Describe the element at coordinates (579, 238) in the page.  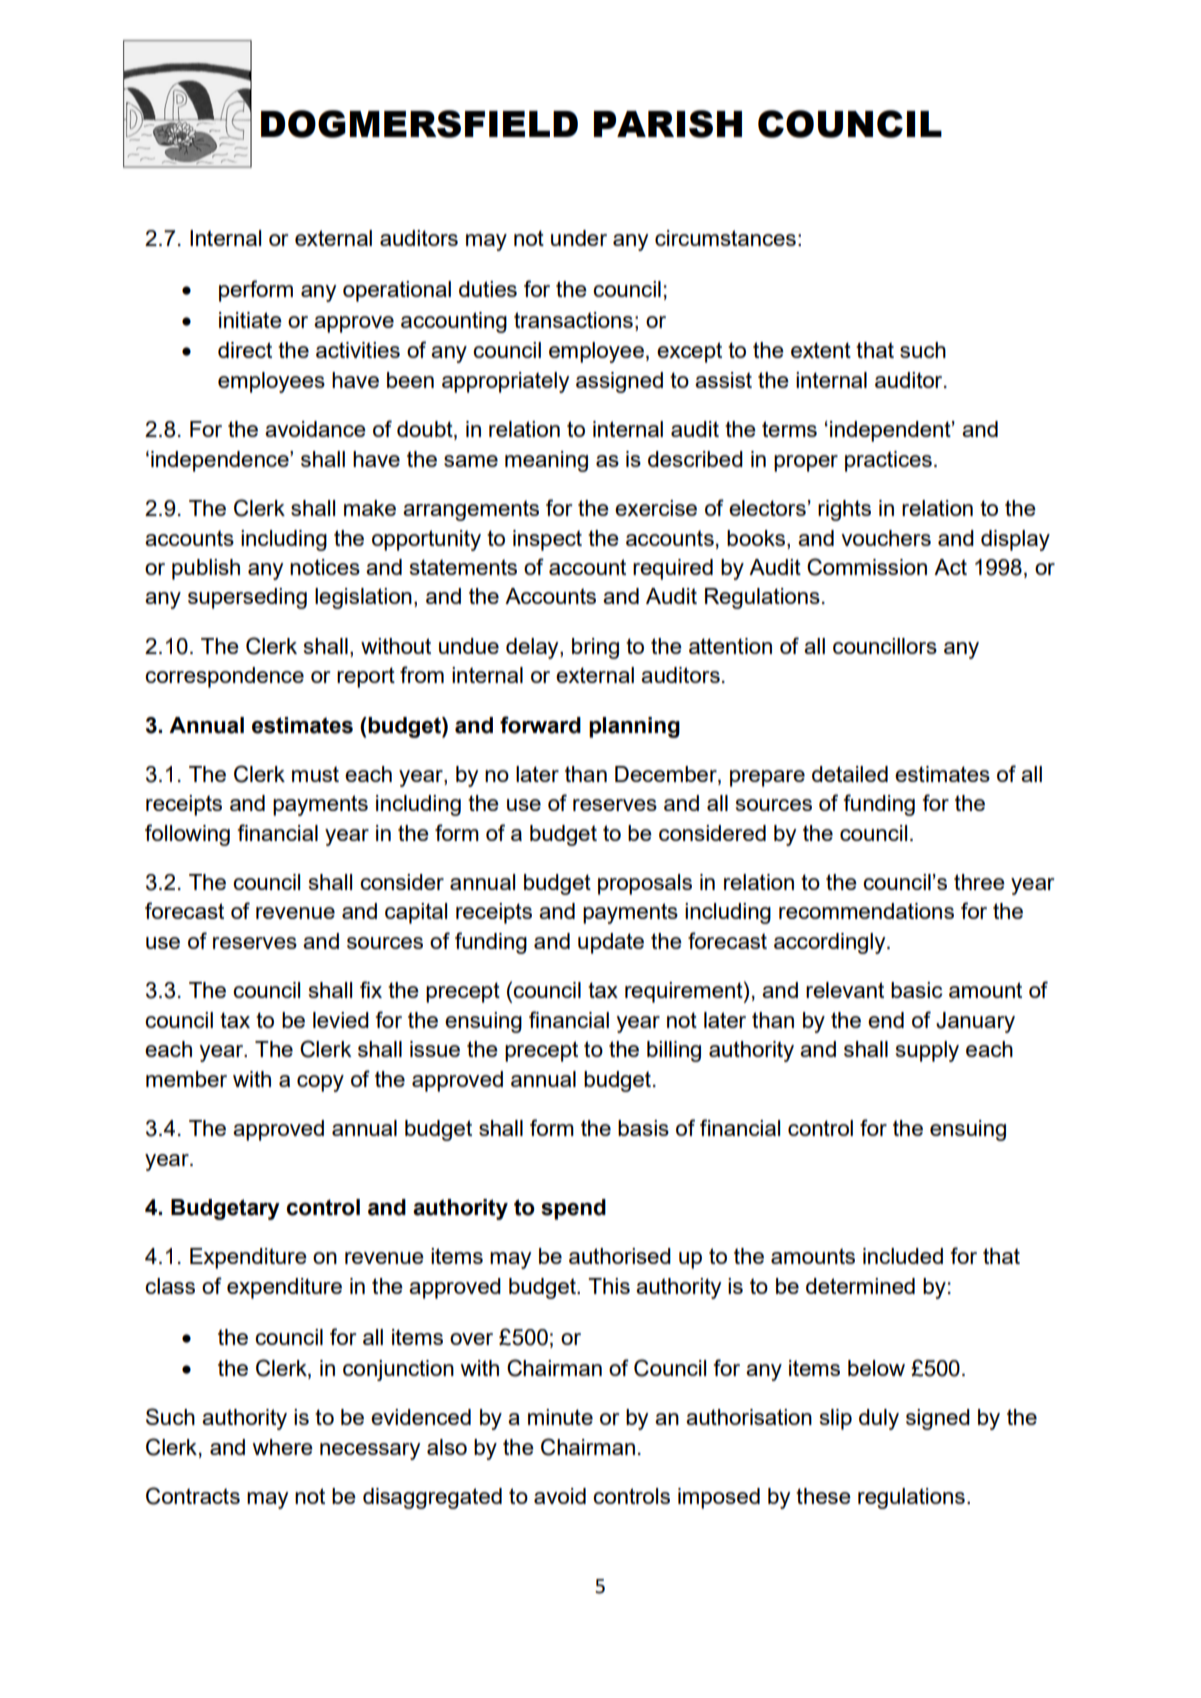
I see `under` at that location.
